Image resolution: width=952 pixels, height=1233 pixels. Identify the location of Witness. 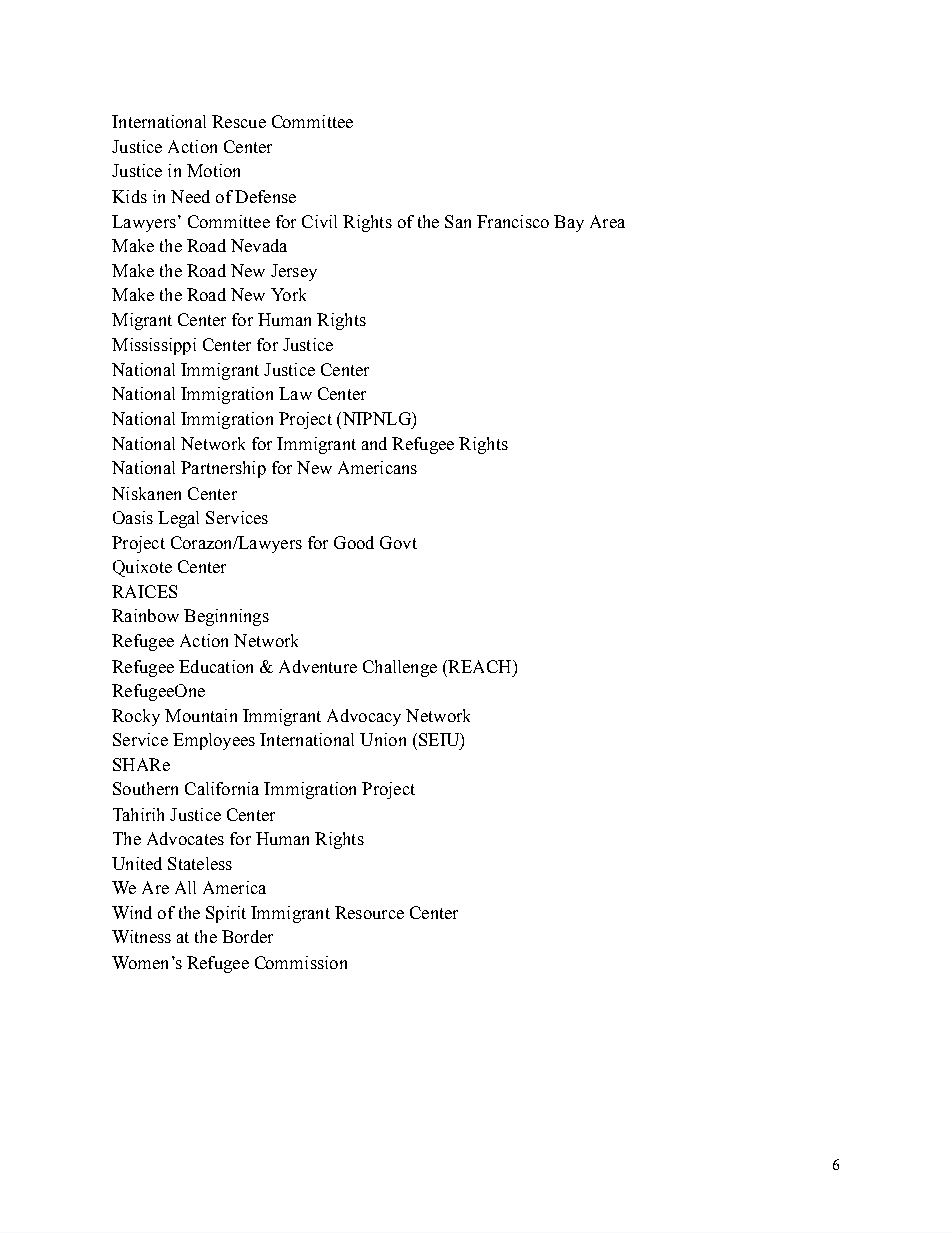
(141, 936).
